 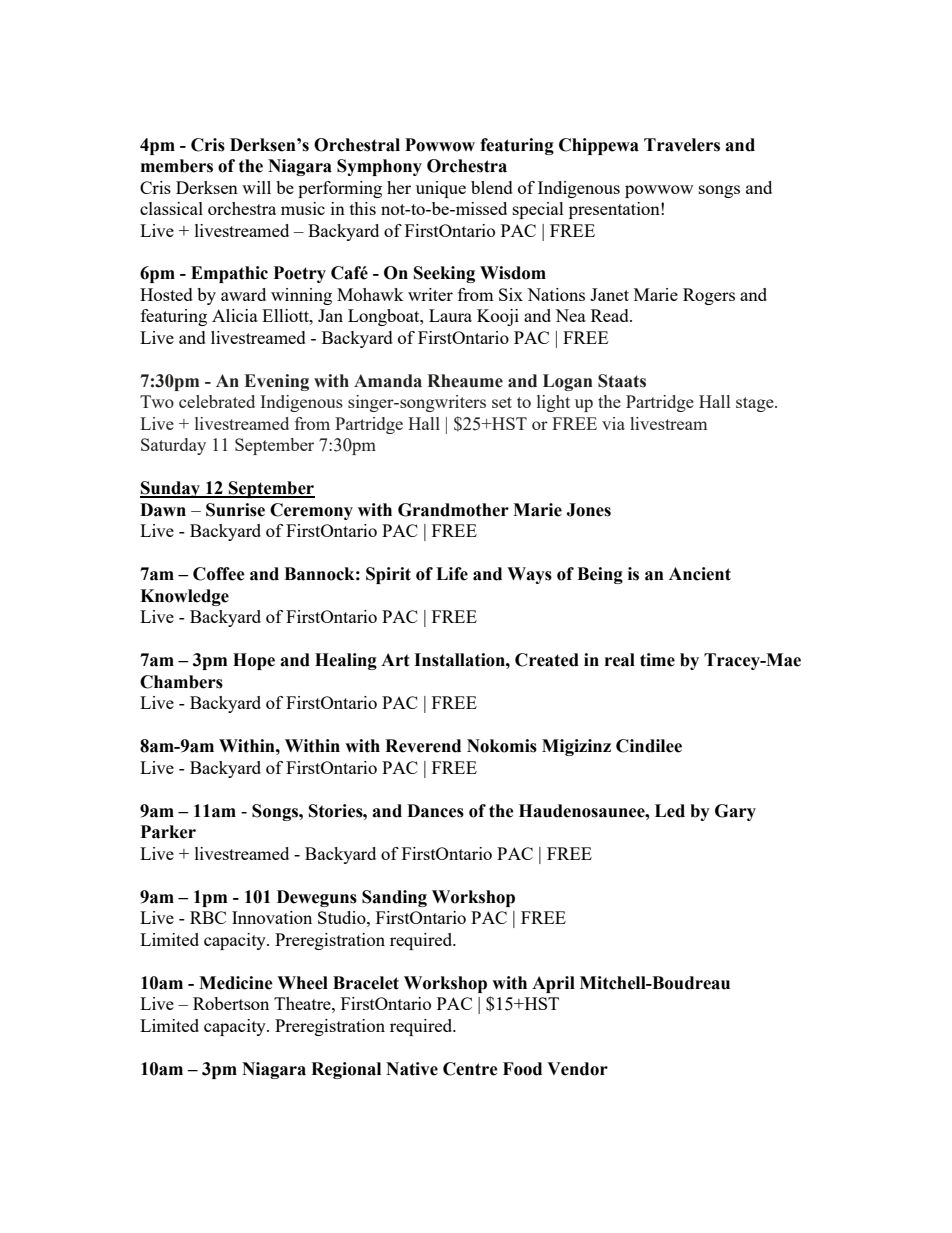 What do you see at coordinates (682, 145) in the screenshot?
I see `Travelers` at bounding box center [682, 145].
